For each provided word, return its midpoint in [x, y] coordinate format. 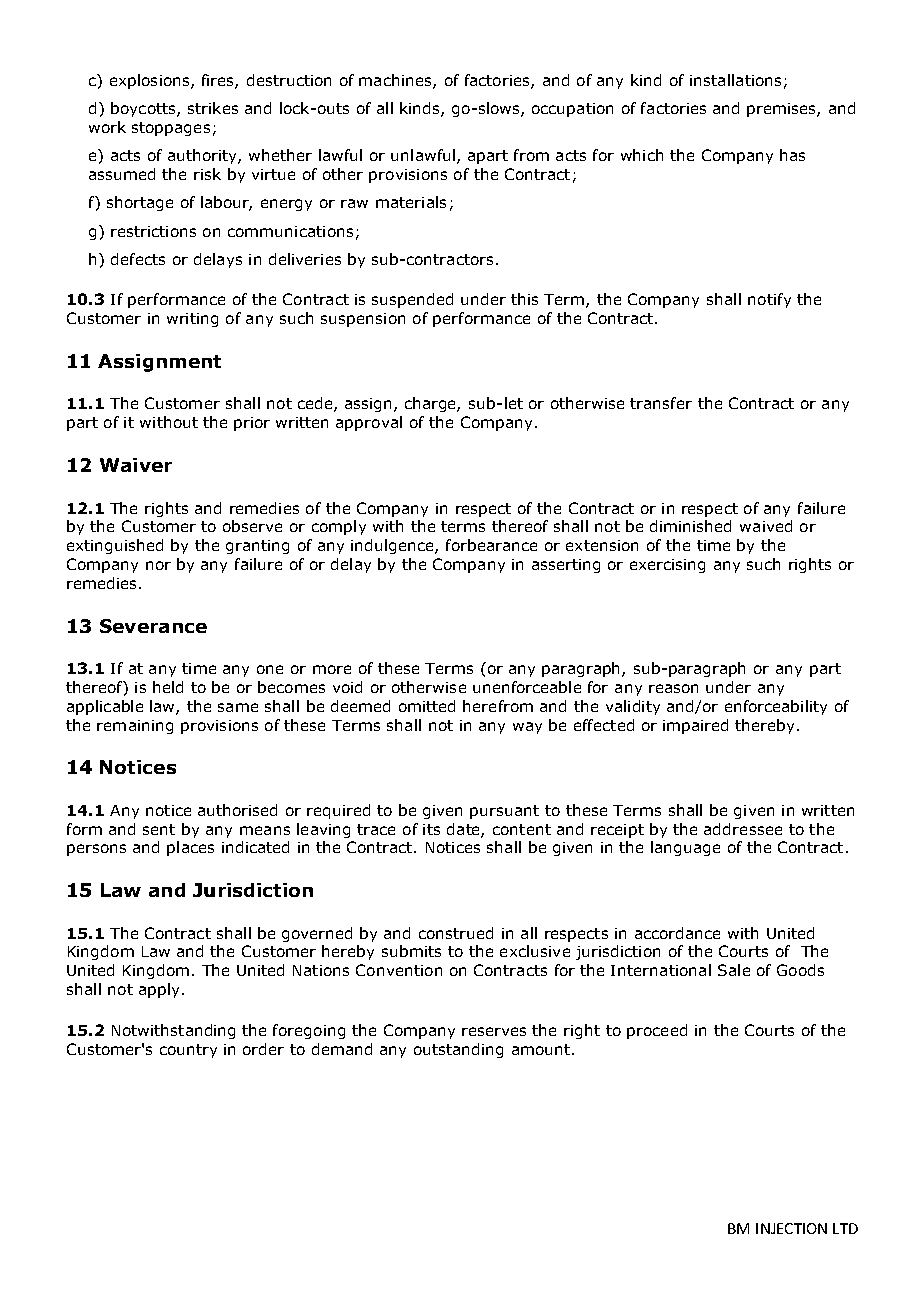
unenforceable [527, 687]
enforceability [776, 707]
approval [369, 423]
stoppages [171, 129]
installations [735, 80]
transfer [661, 403]
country [188, 1051]
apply [159, 990]
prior [252, 424]
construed [456, 933]
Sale [734, 970]
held [168, 687]
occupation [572, 110]
